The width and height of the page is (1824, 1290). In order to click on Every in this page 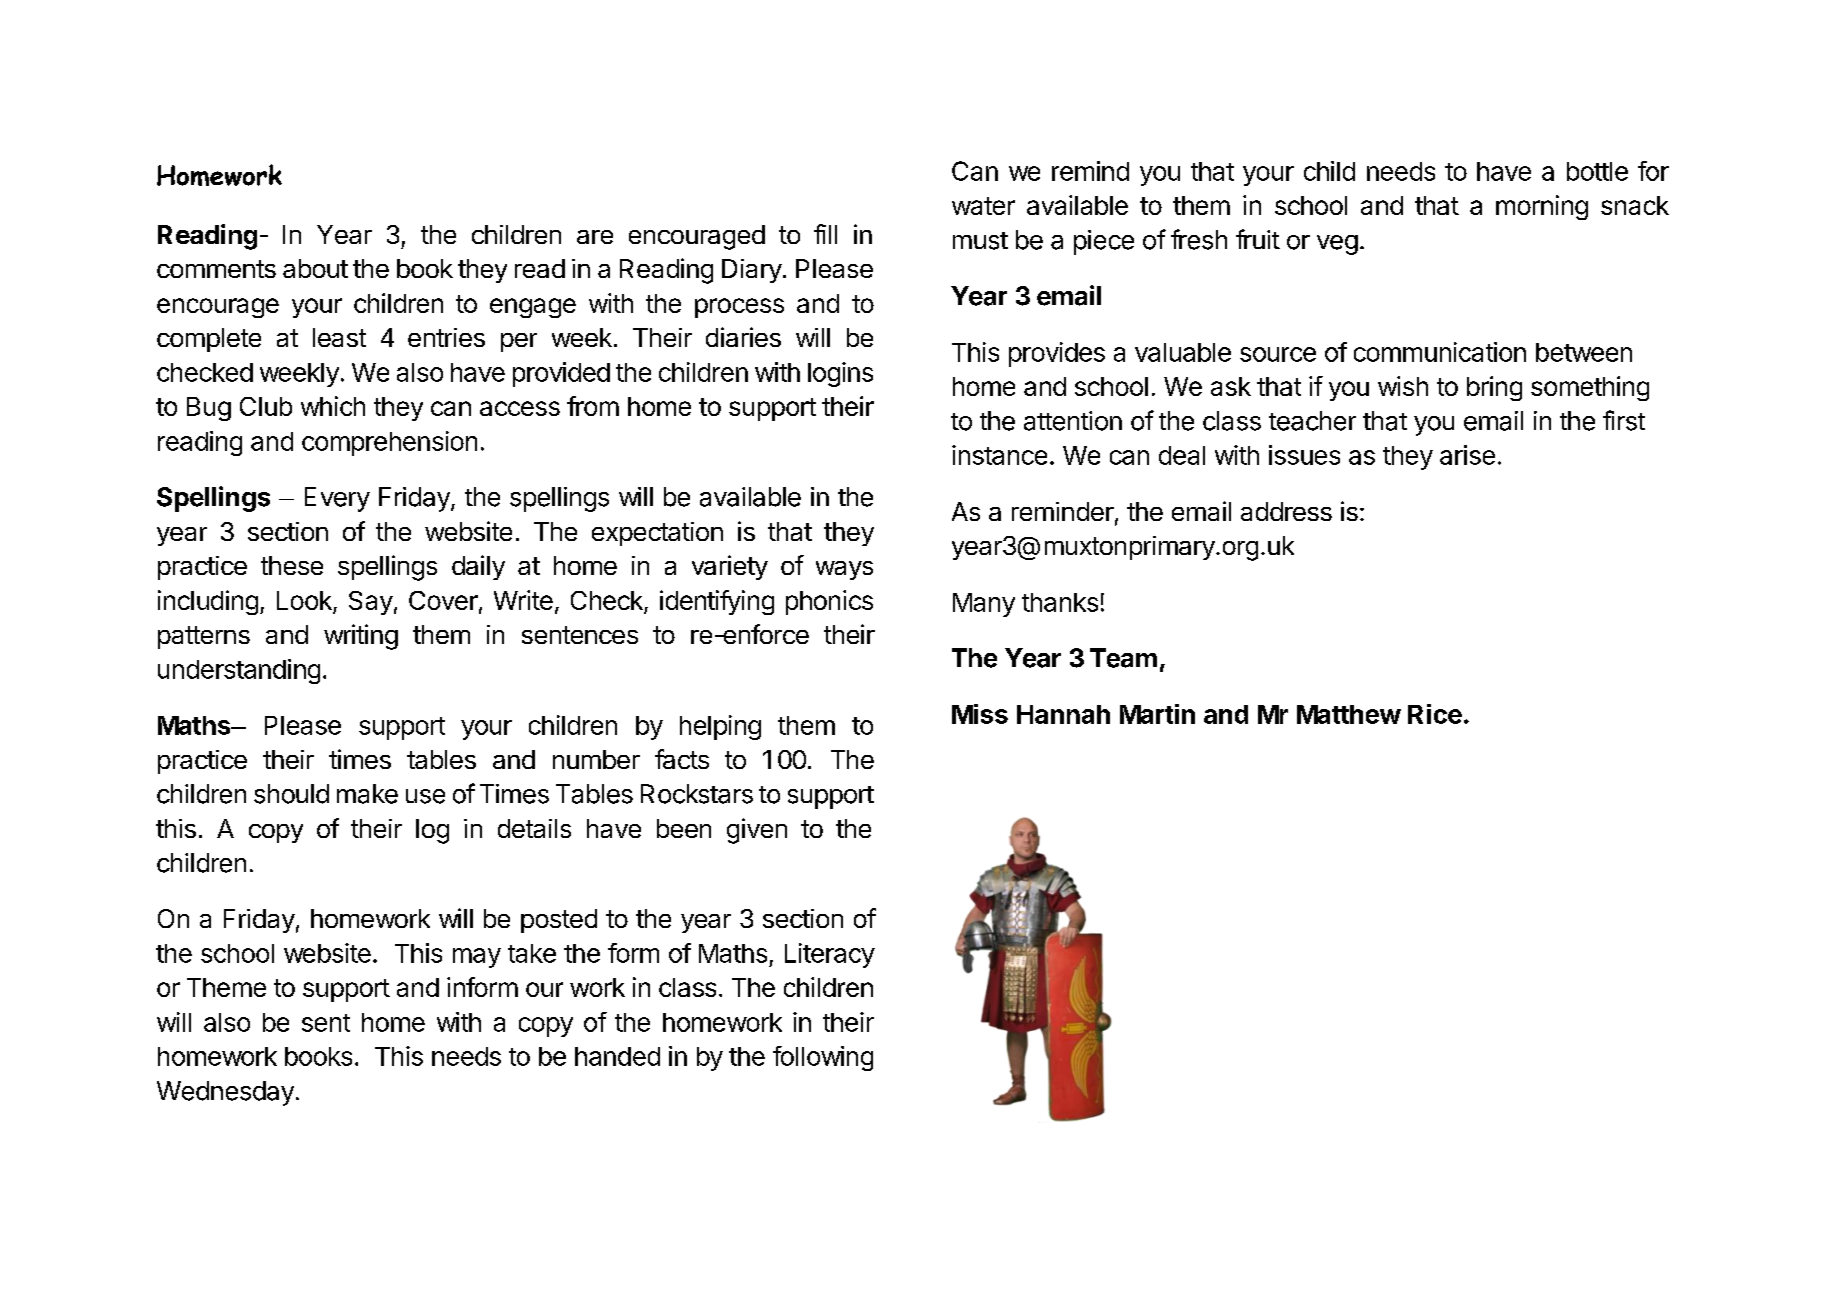, I will do `click(337, 499)`.
